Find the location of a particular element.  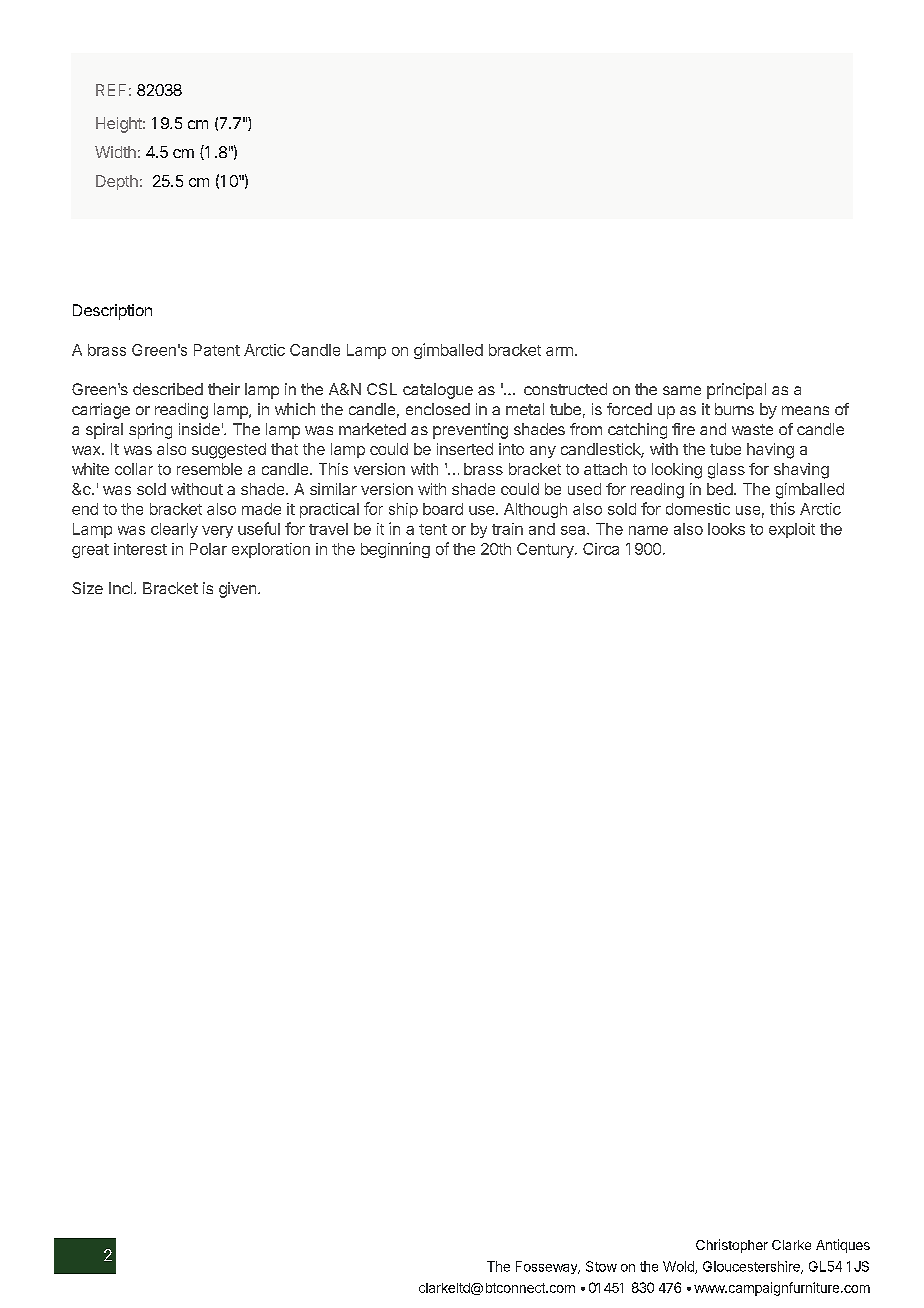

burns is located at coordinates (734, 409).
